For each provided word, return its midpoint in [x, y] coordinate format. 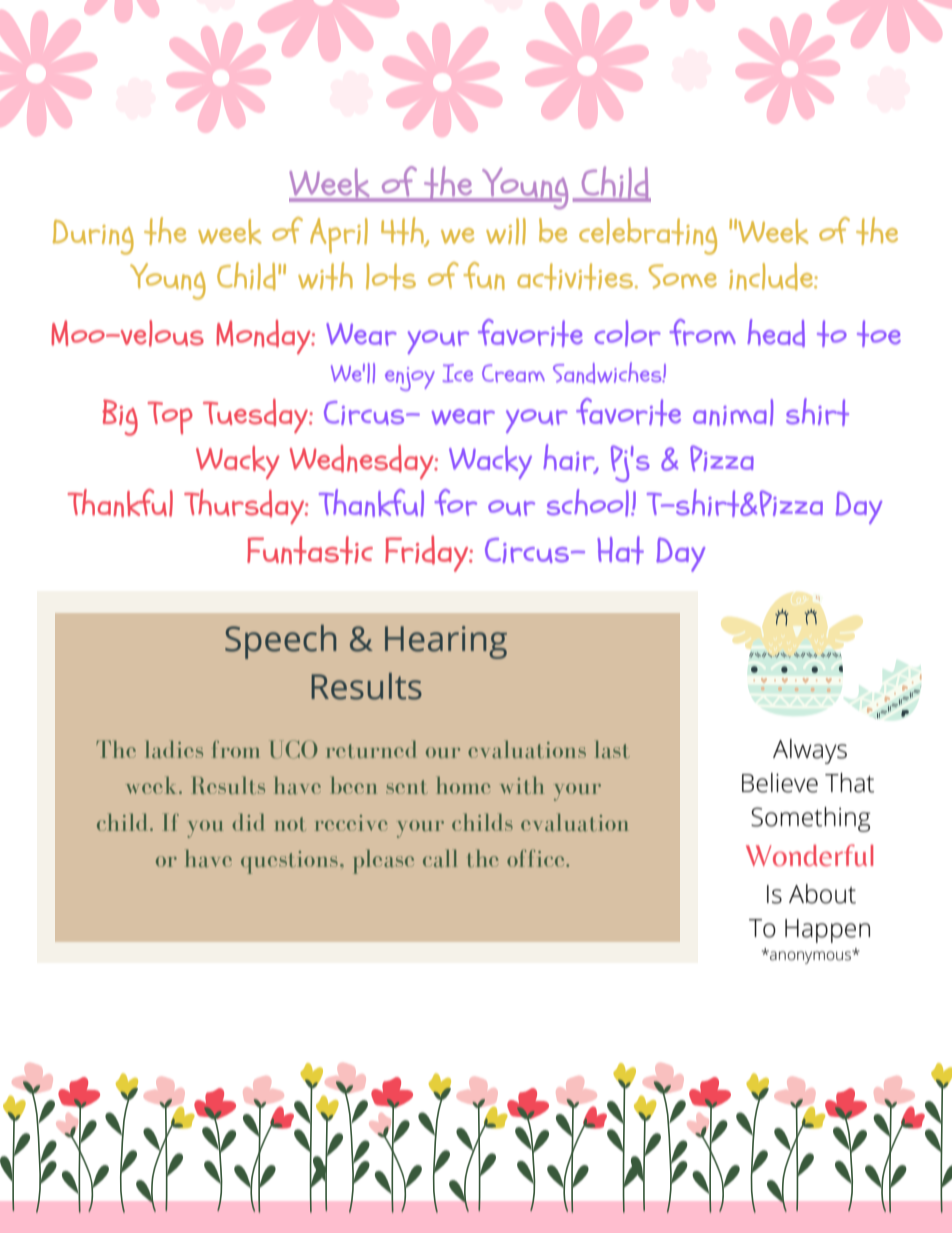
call [440, 858]
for [455, 502]
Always [810, 751]
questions [289, 862]
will [506, 231]
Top [170, 417]
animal [733, 412]
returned [371, 749]
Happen [827, 931]
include [772, 276]
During [93, 237]
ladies [174, 749]
